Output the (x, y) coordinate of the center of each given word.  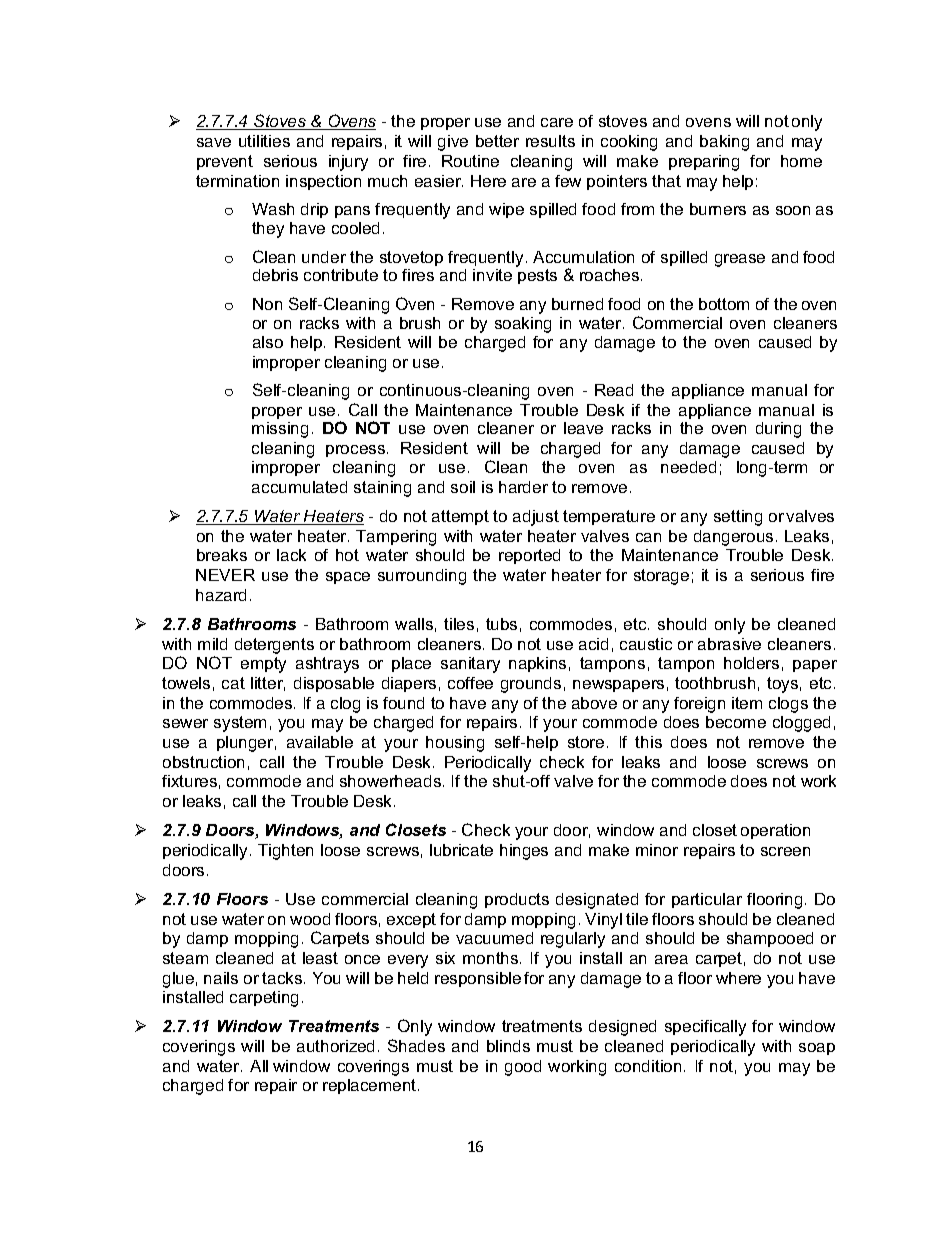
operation (775, 831)
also (268, 342)
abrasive (729, 644)
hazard (221, 595)
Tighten (285, 852)
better (497, 141)
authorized (335, 1046)
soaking (523, 325)
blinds (508, 1046)
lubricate (461, 850)
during (778, 430)
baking (724, 143)
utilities (264, 141)
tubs (501, 624)
